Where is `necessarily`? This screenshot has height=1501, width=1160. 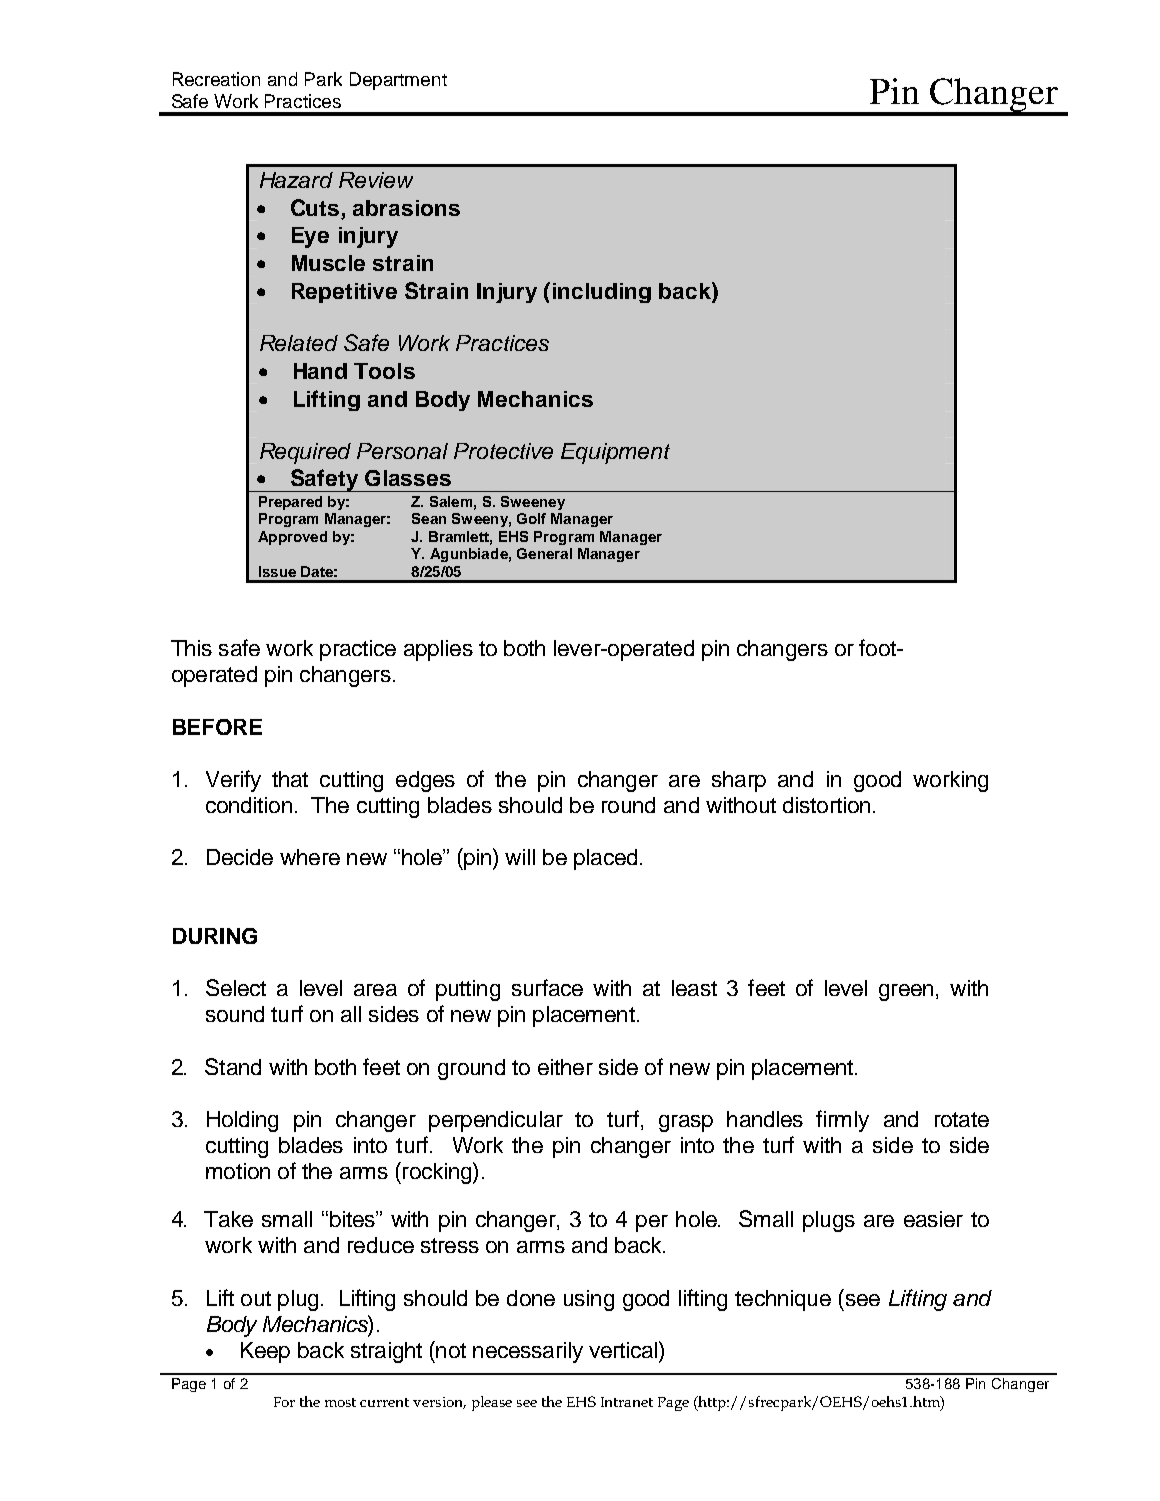 necessarily is located at coordinates (528, 1352).
